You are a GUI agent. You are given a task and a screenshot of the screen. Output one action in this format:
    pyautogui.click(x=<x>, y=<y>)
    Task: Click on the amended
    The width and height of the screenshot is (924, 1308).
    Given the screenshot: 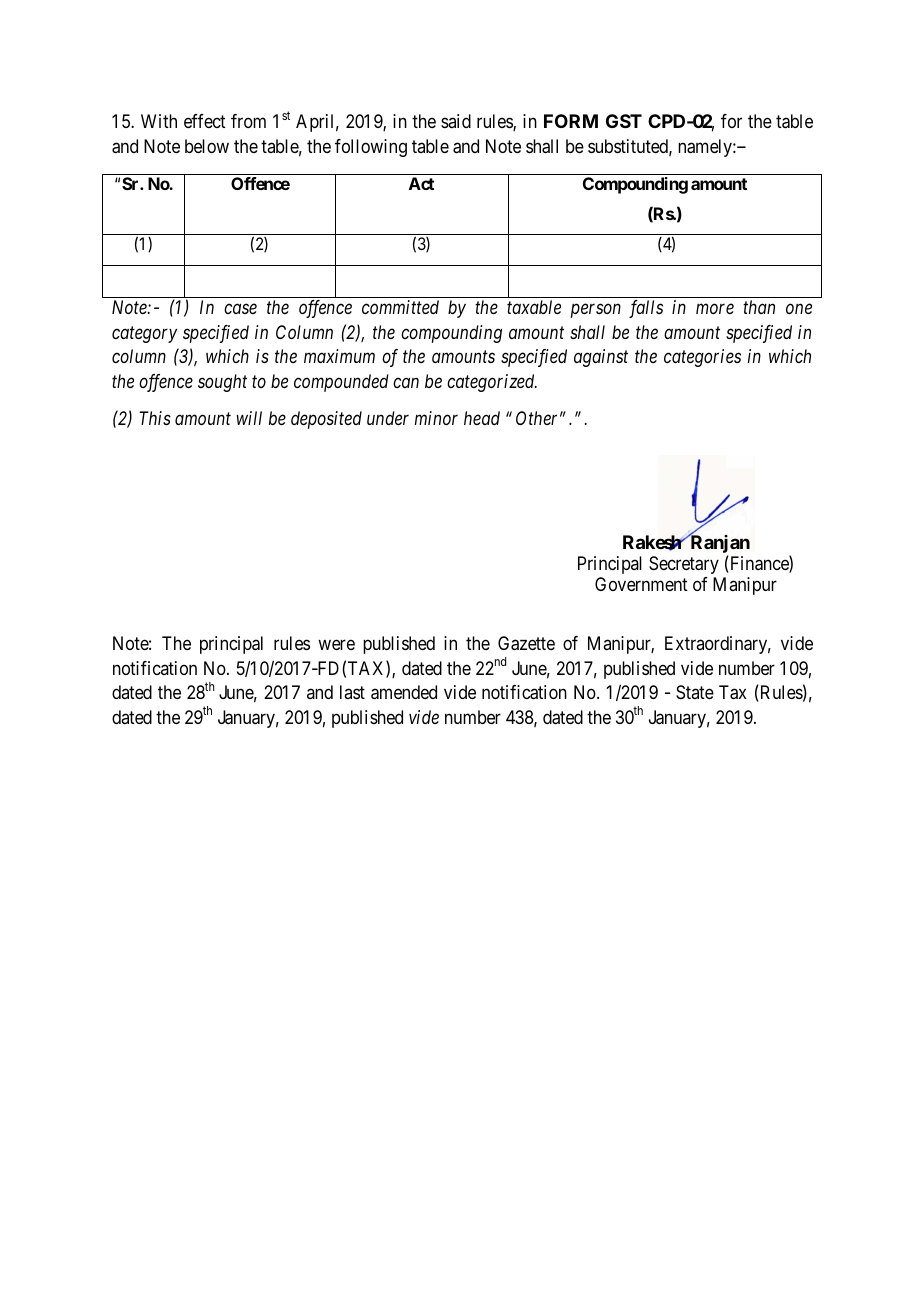 What is the action you would take?
    pyautogui.click(x=404, y=692)
